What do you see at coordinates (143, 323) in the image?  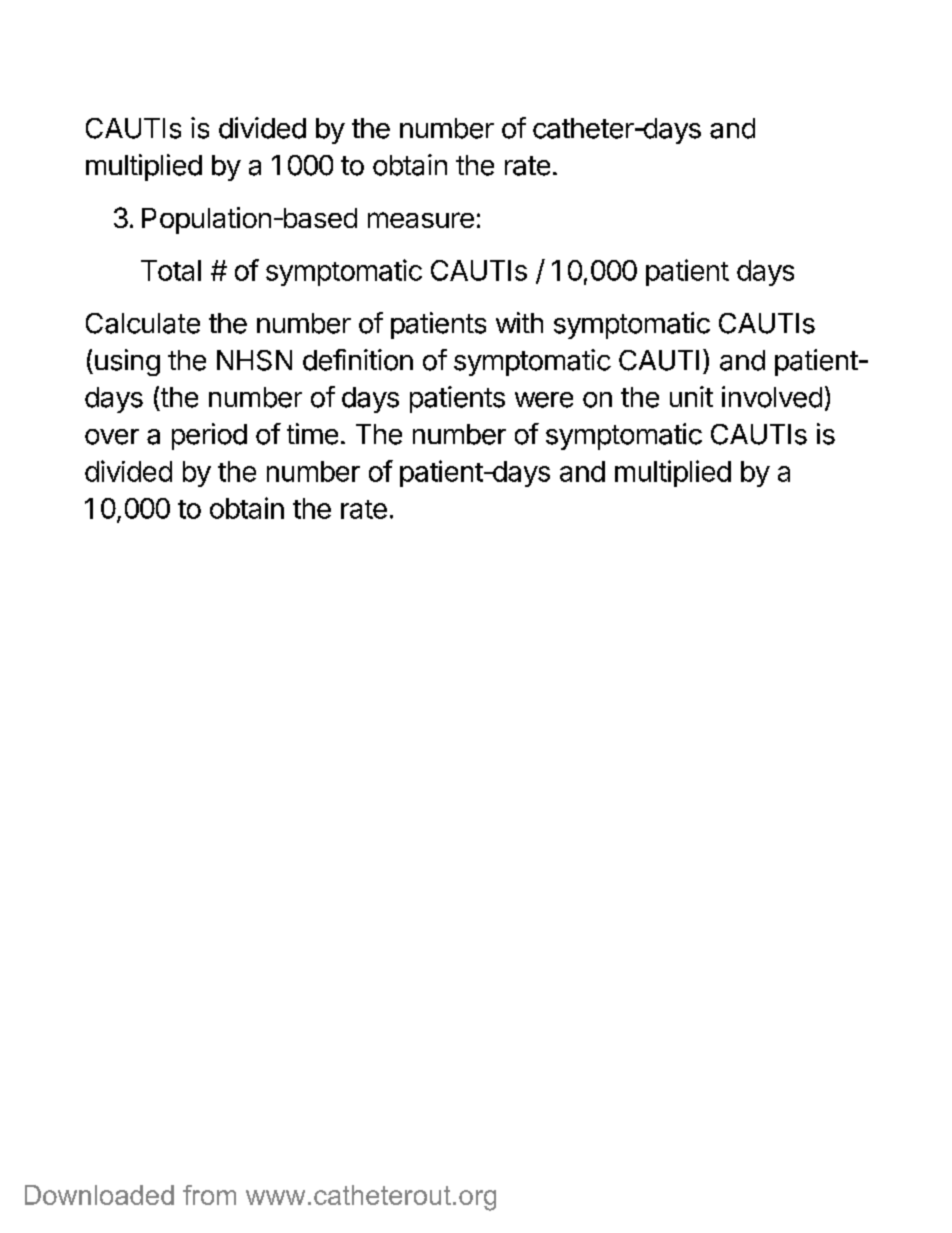 I see `Calculate` at bounding box center [143, 323].
